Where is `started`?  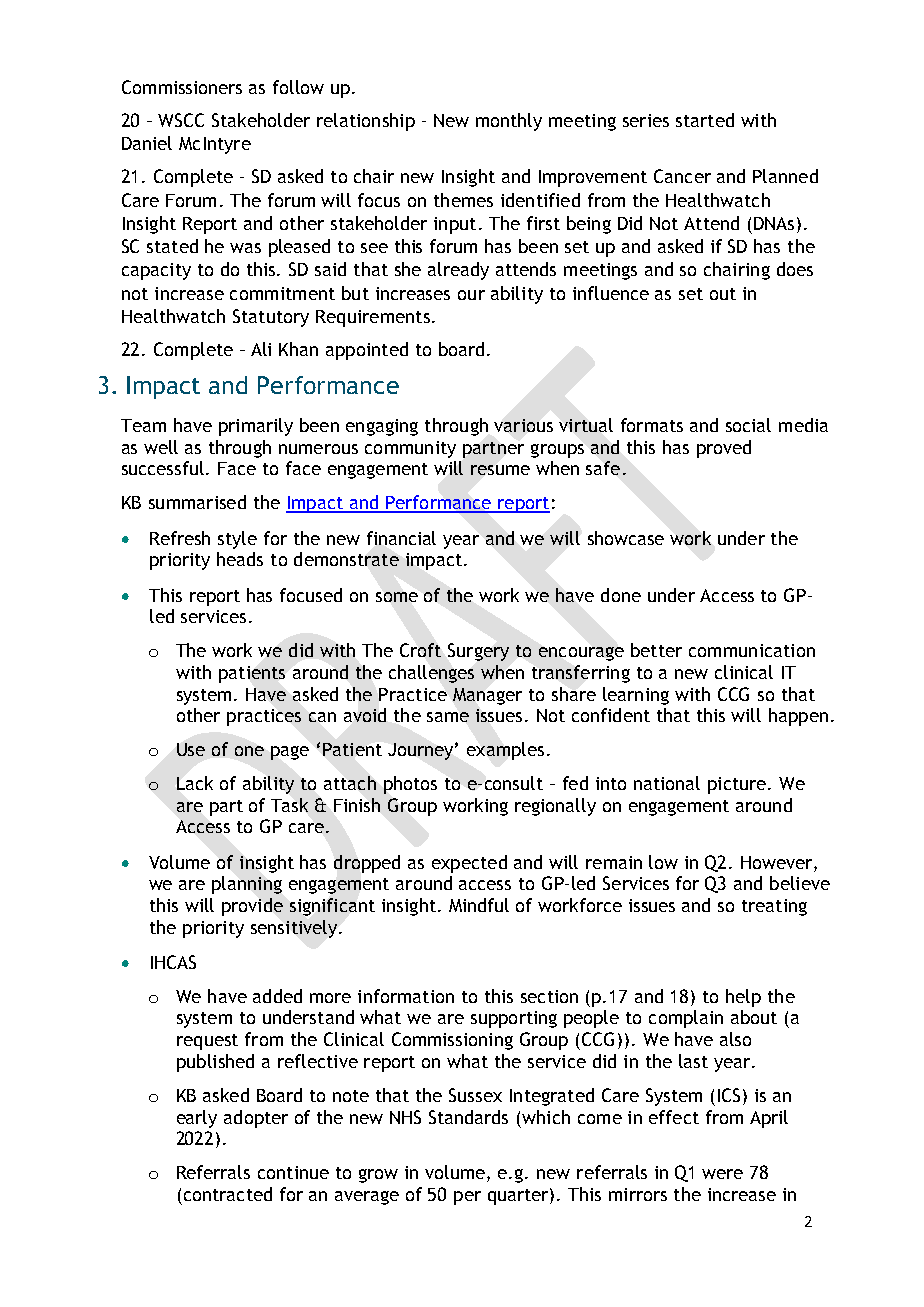 started is located at coordinates (705, 120).
